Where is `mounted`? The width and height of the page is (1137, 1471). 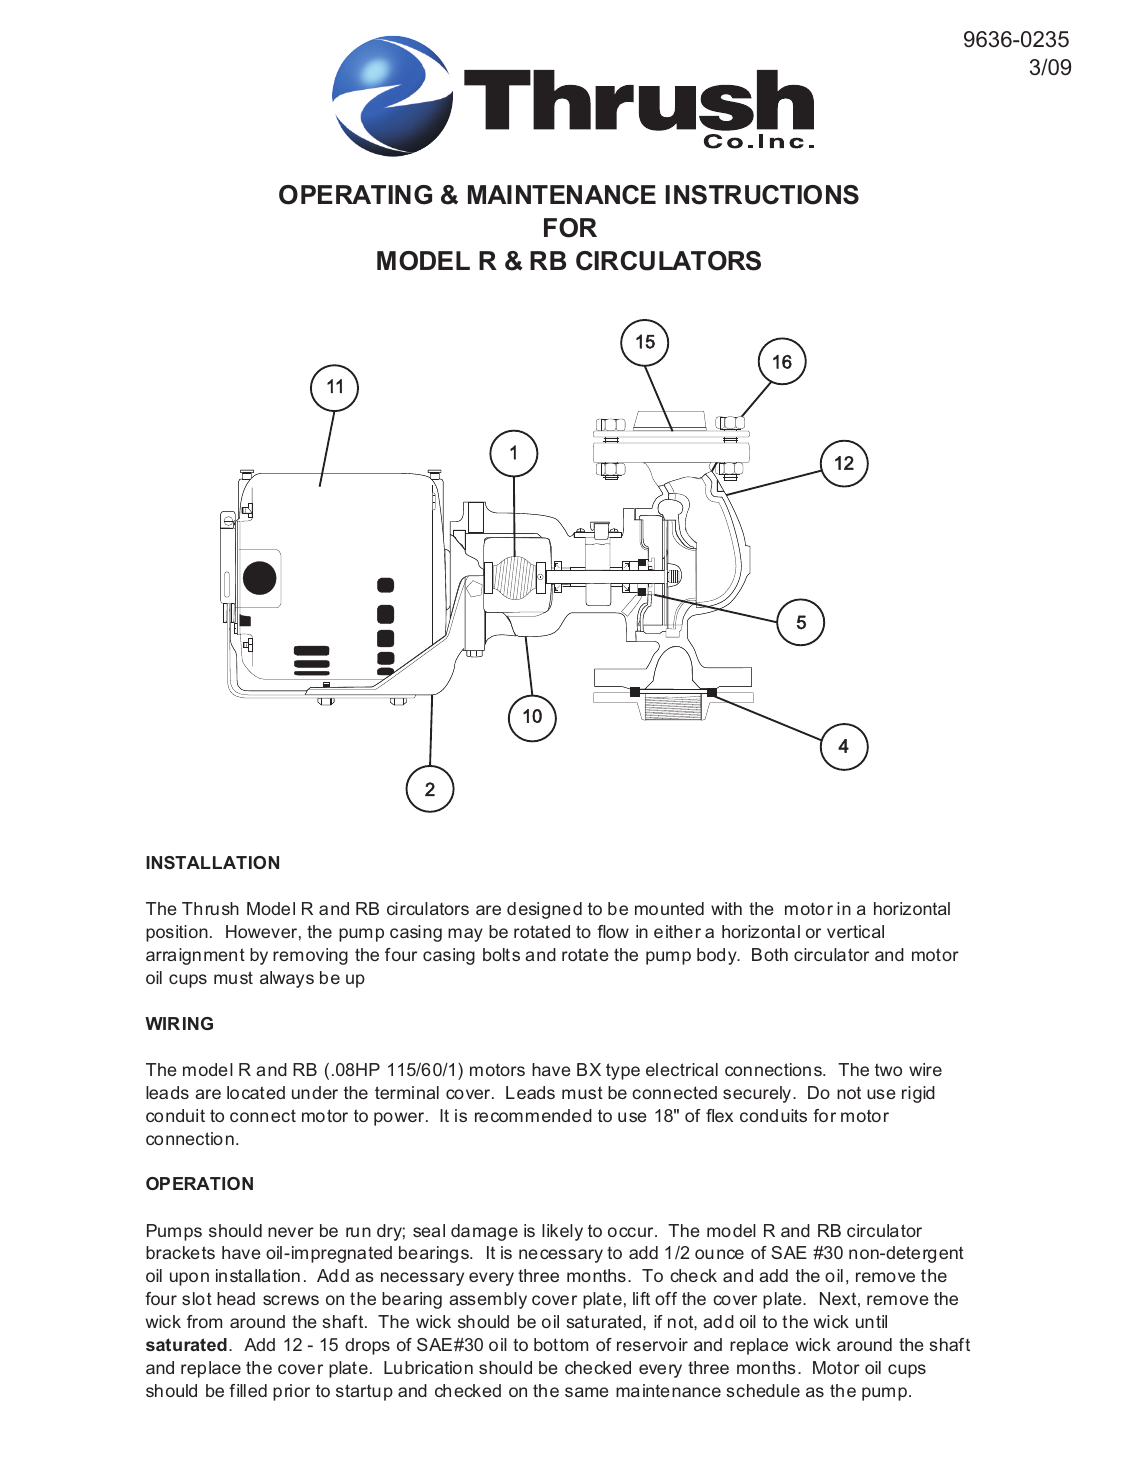
mounted is located at coordinates (669, 908).
